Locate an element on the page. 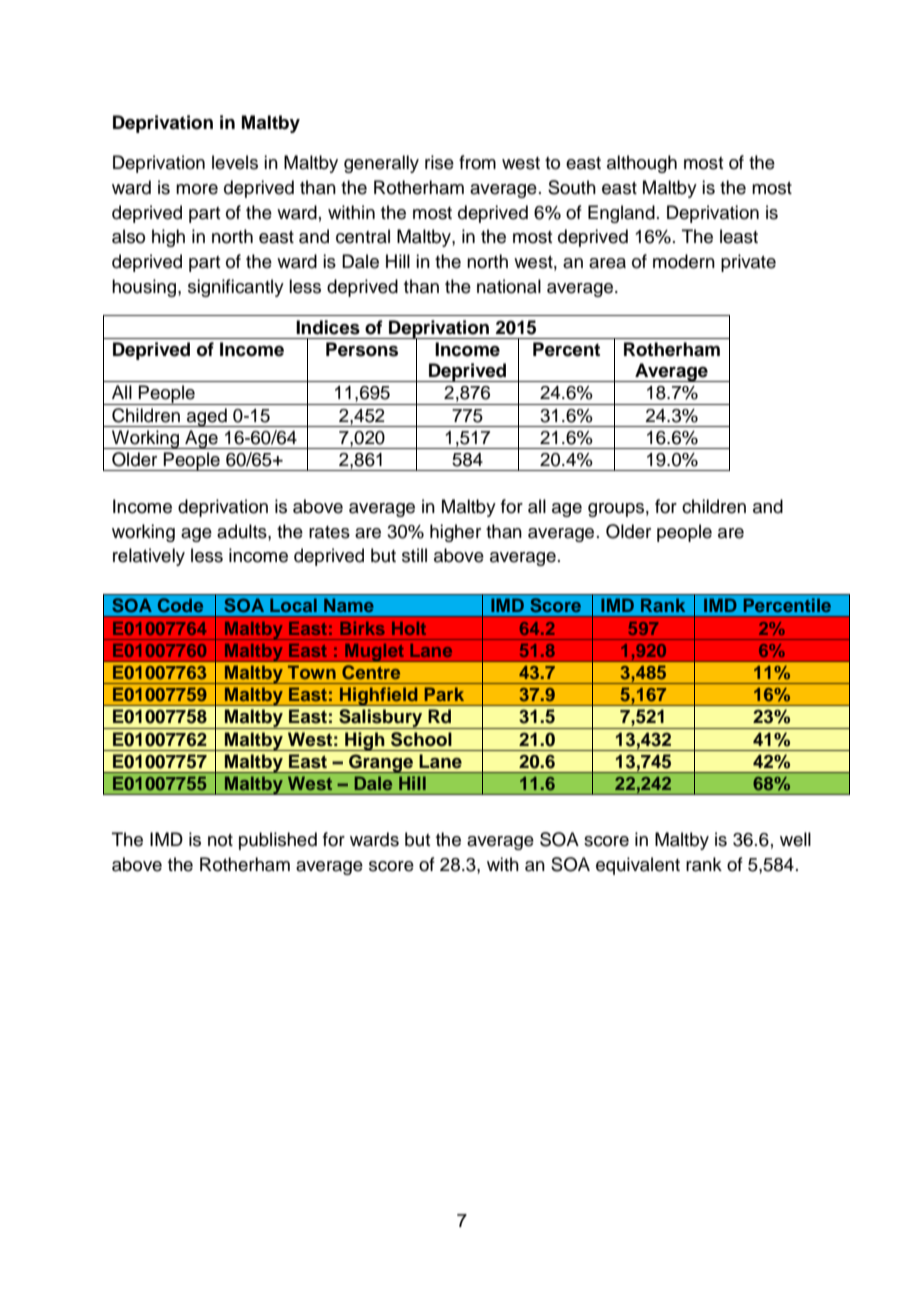  School is located at coordinates (421, 739).
